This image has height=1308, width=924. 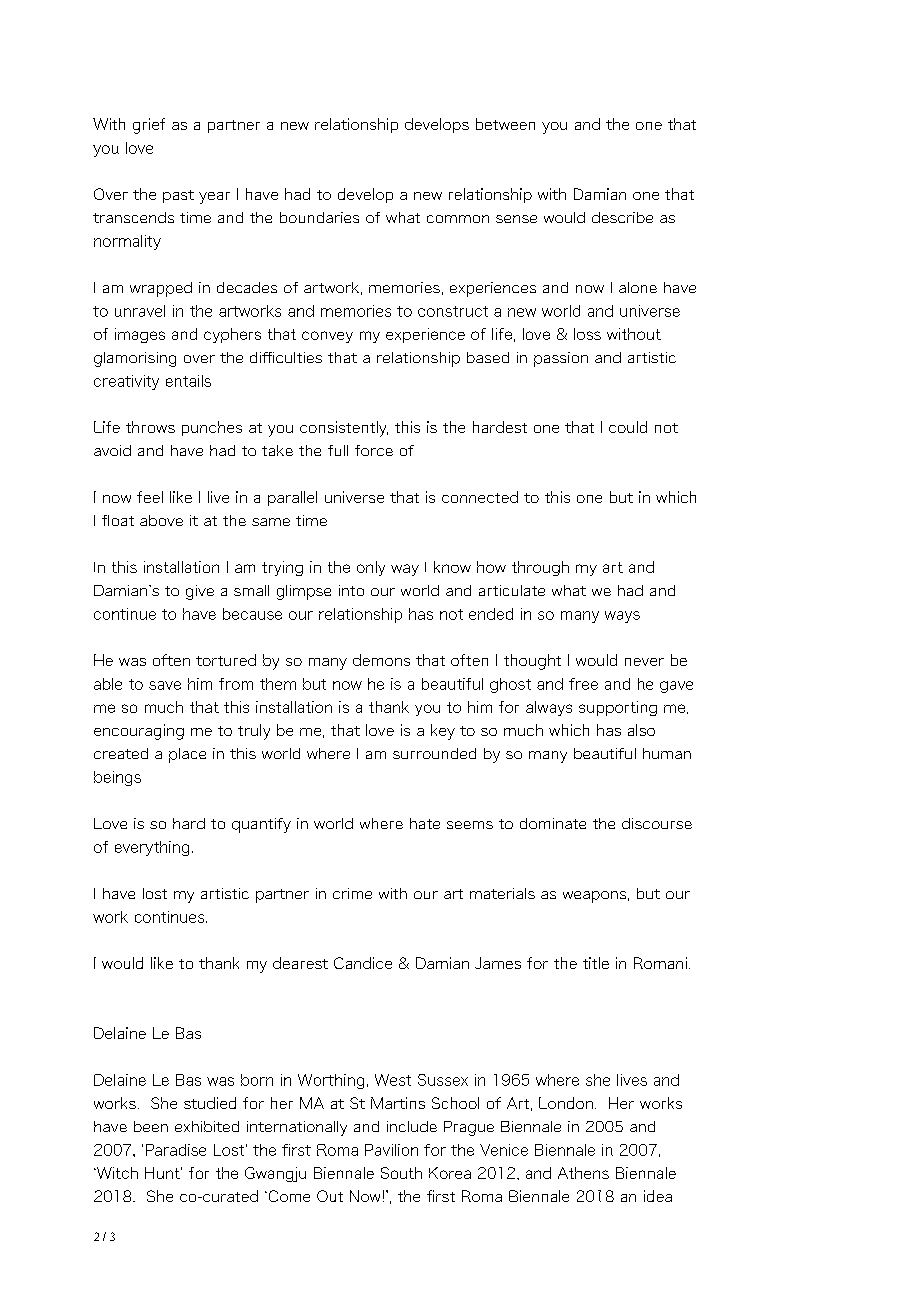 I want to click on discourse, so click(x=657, y=823).
